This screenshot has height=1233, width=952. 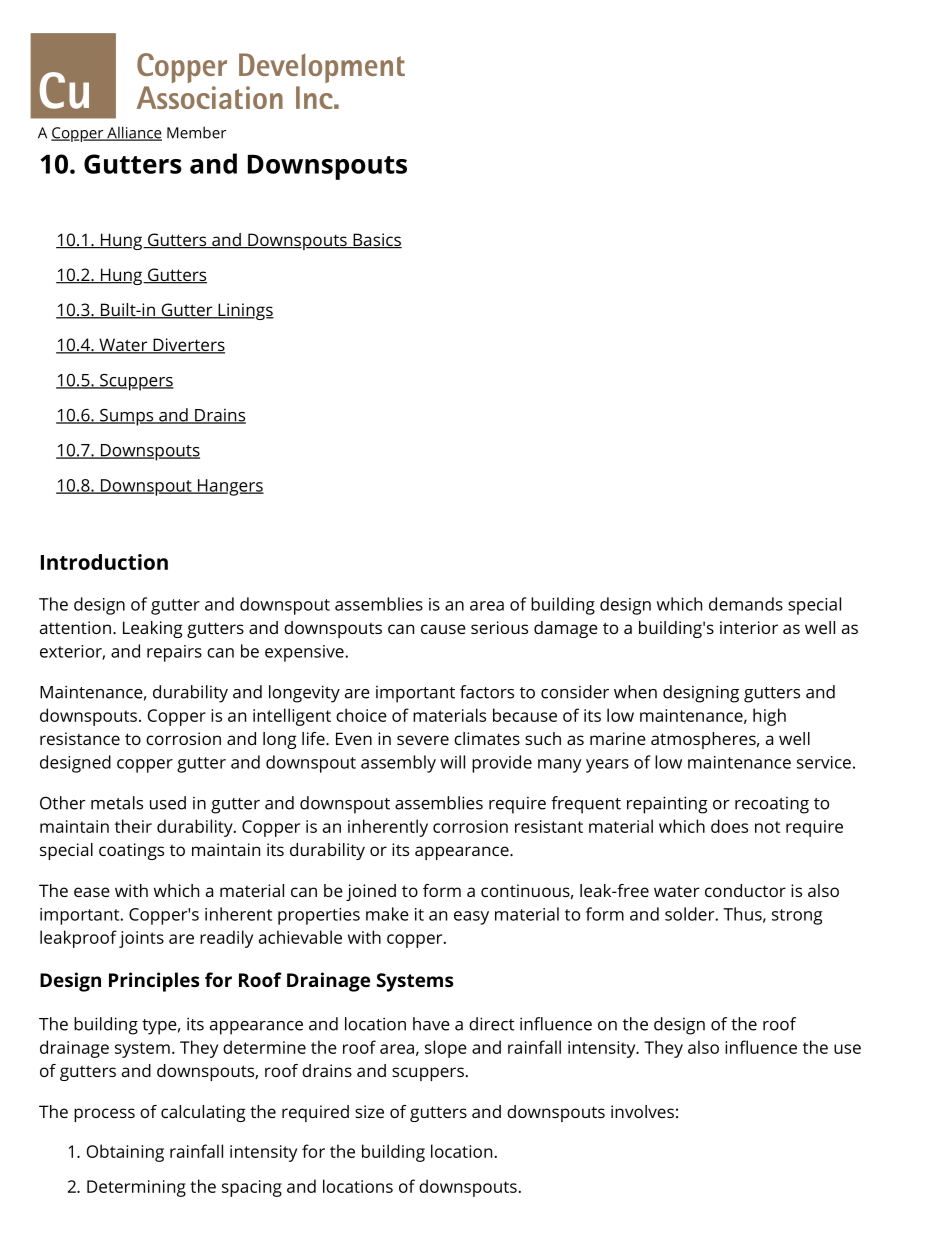 I want to click on Alliance, so click(x=133, y=133).
